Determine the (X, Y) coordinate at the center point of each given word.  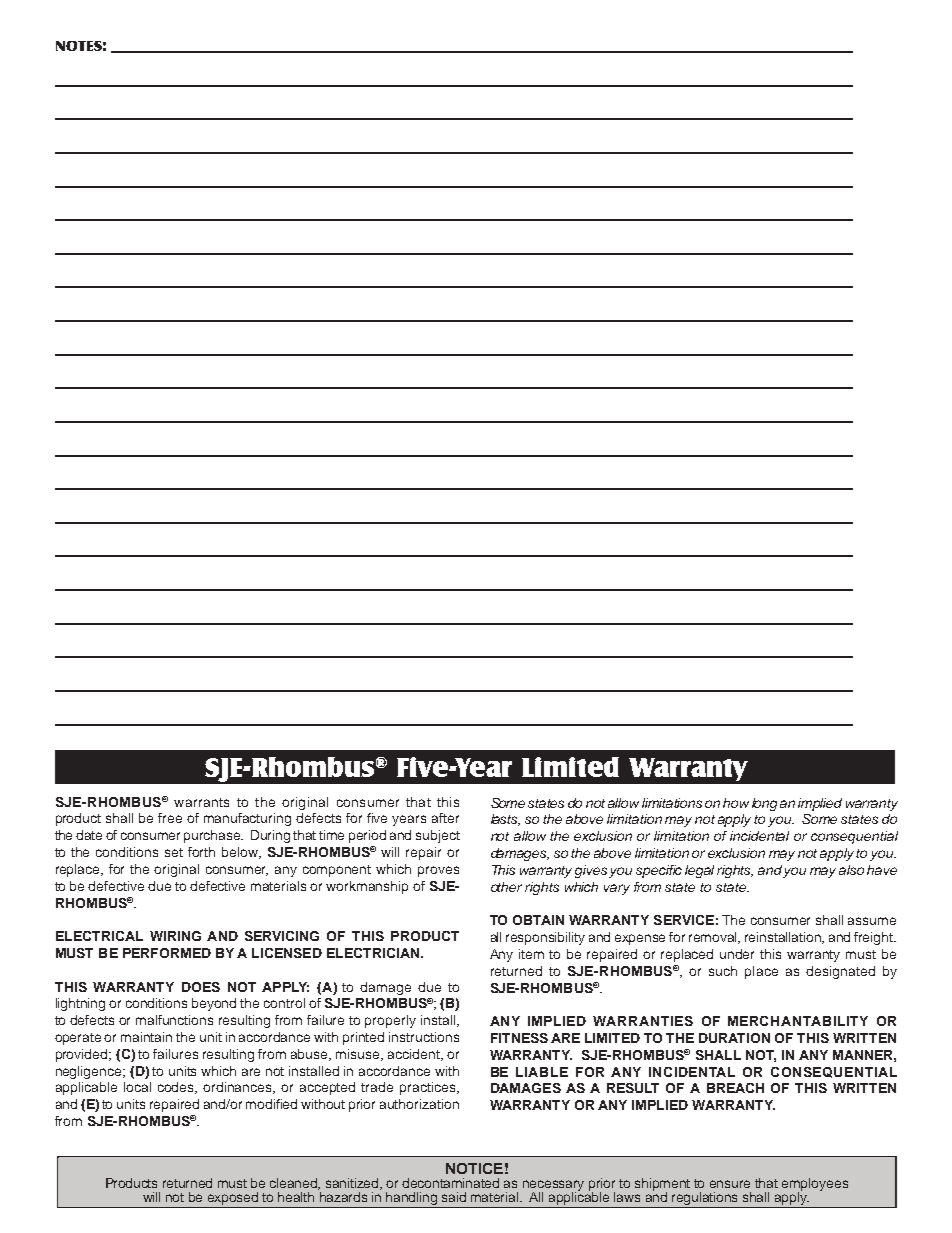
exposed (233, 1200)
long (764, 804)
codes (177, 1088)
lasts (505, 820)
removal (714, 938)
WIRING (175, 936)
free (170, 818)
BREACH (735, 1088)
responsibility (545, 938)
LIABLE (542, 1072)
